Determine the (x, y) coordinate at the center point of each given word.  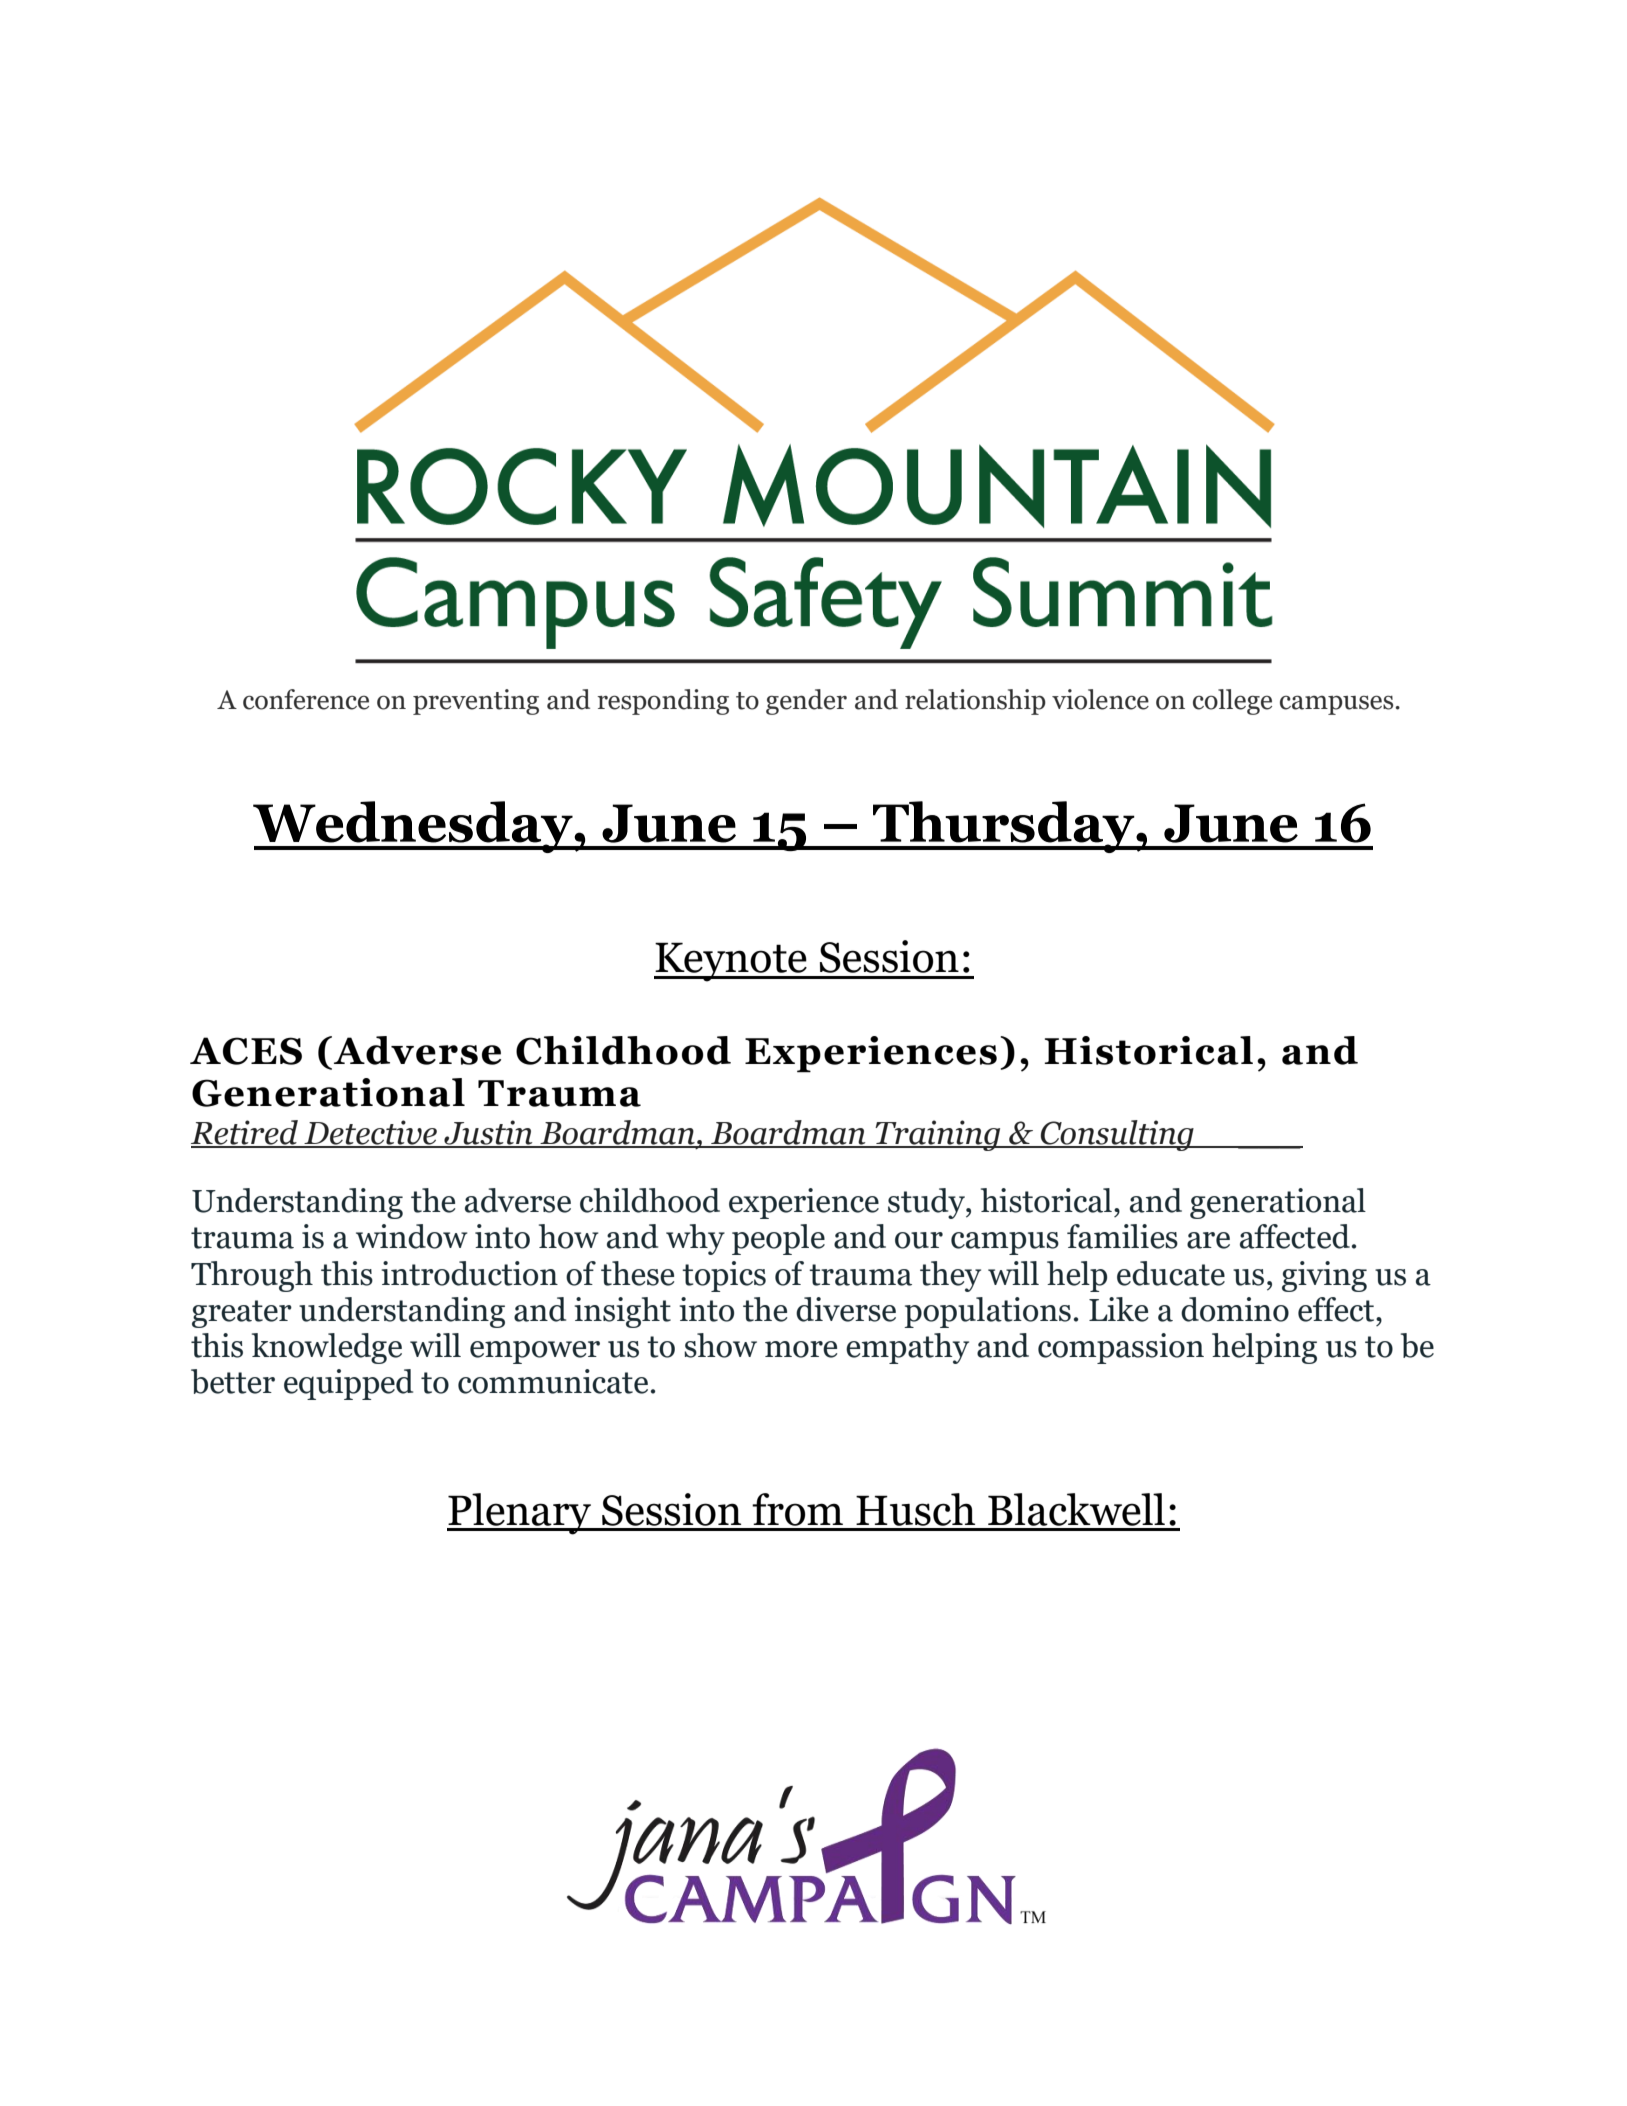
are (1208, 1240)
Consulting (1117, 1135)
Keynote (731, 962)
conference (306, 699)
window (412, 1236)
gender (806, 702)
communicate (553, 1381)
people (778, 1239)
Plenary (520, 1514)
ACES (246, 1051)
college (1232, 702)
